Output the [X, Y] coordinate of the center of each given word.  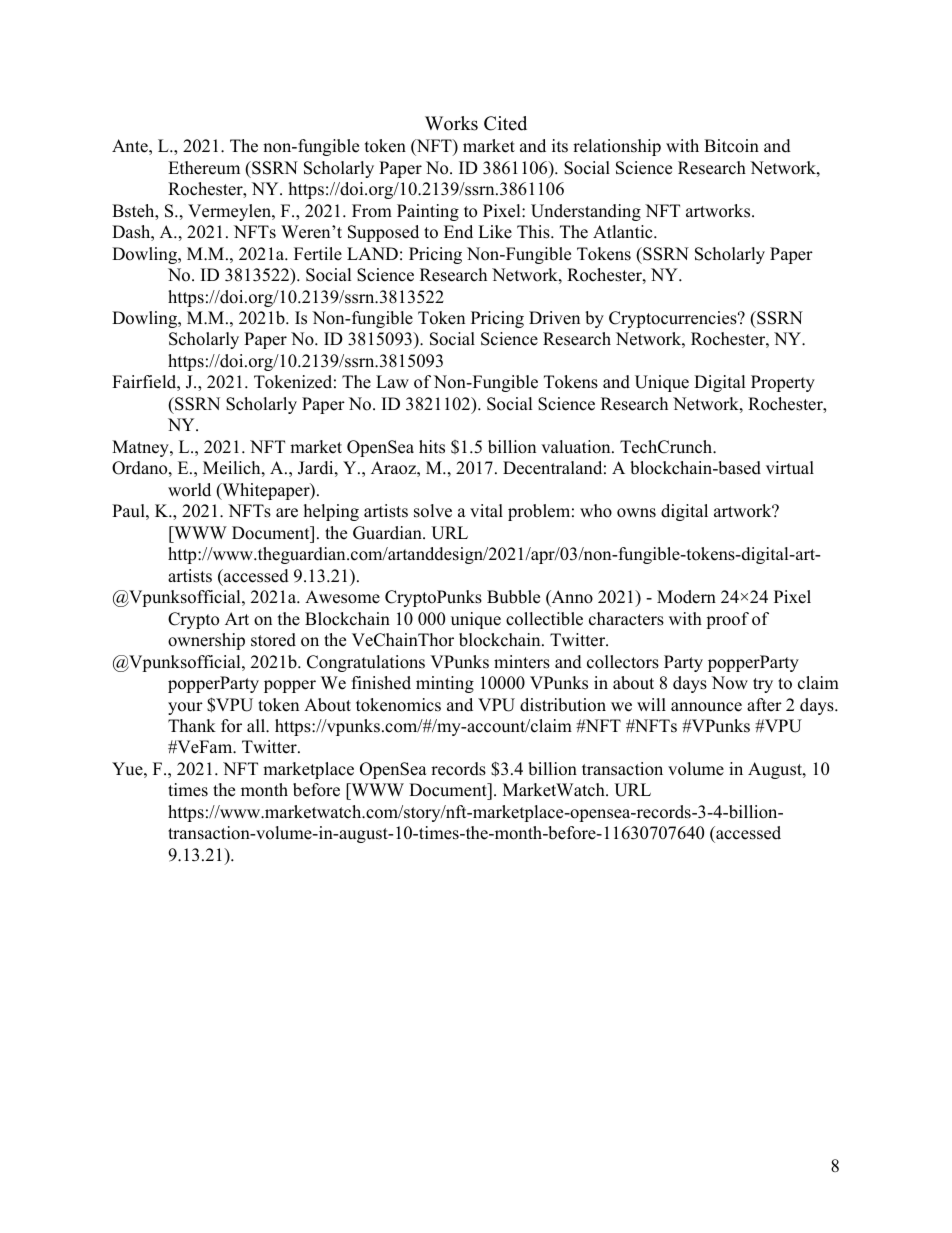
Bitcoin [731, 146]
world [189, 490]
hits [432, 447]
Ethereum [204, 168]
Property [783, 383]
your [185, 708]
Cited [505, 123]
